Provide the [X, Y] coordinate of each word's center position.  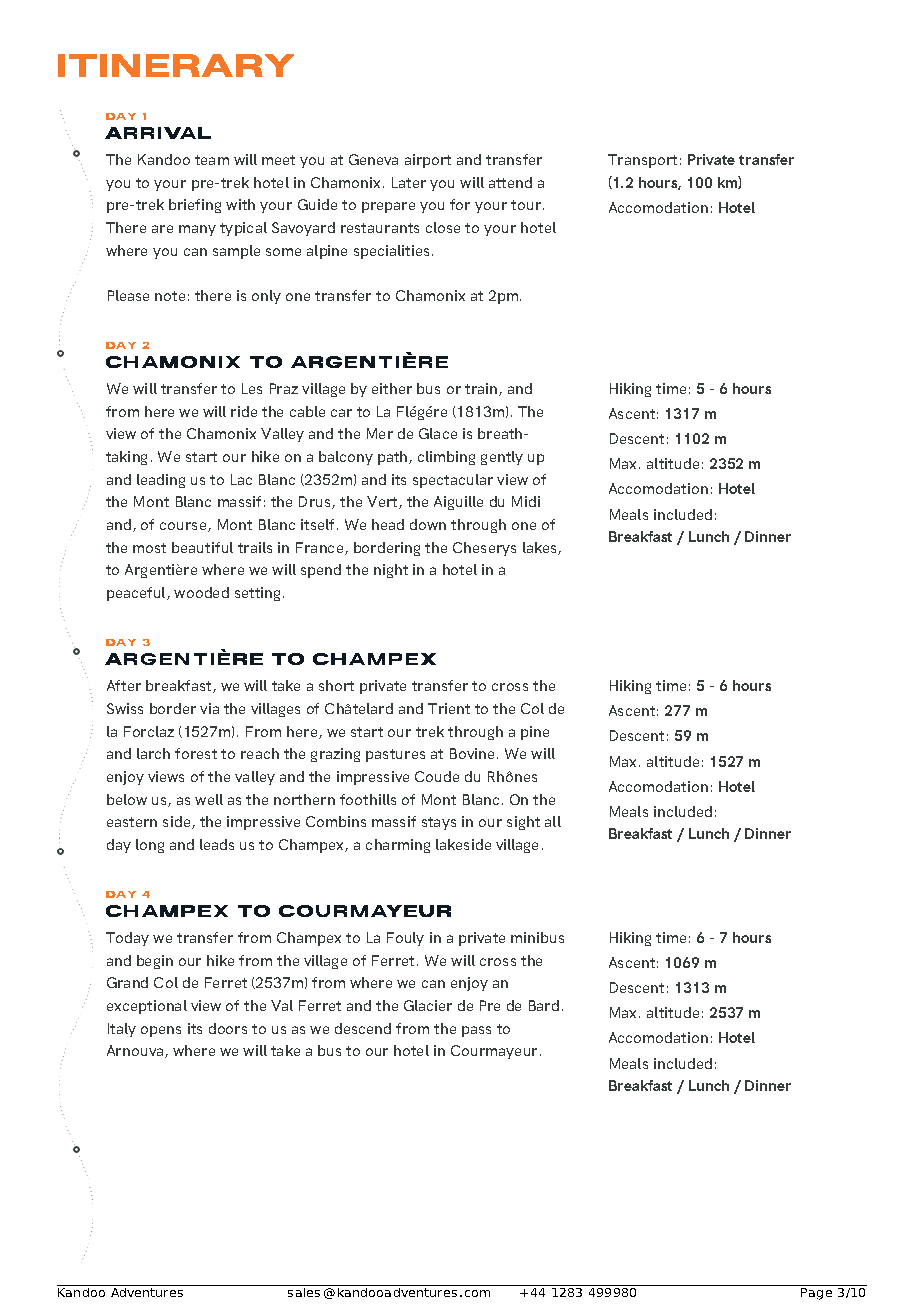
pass [476, 1031]
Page [816, 1292]
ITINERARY [176, 65]
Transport [642, 161]
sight [523, 823]
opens [161, 1031]
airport [428, 161]
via [209, 708]
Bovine [472, 753]
